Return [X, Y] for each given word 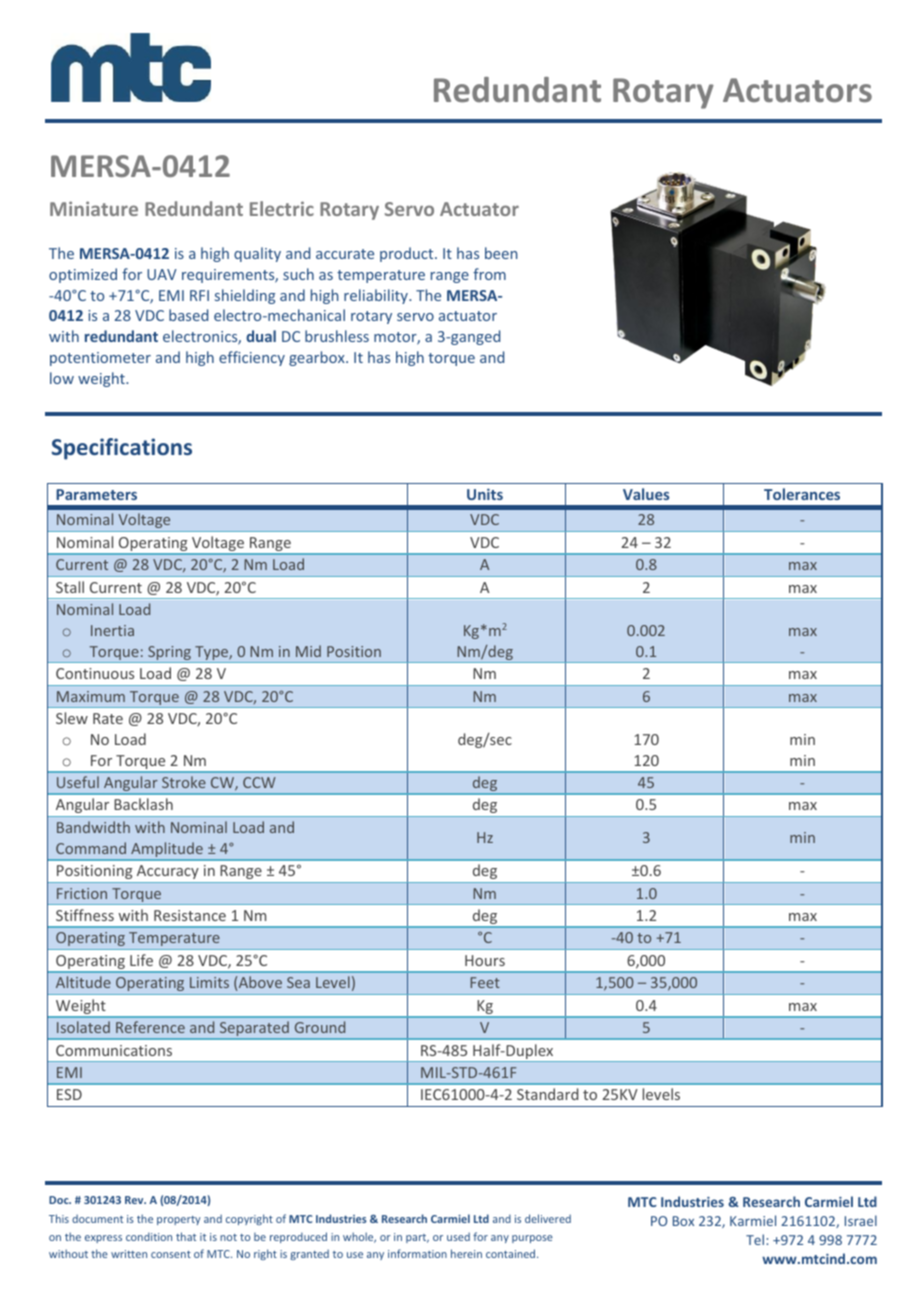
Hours [485, 960]
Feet [485, 982]
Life [141, 960]
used [458, 1236]
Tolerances [802, 494]
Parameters [96, 494]
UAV [162, 274]
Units [485, 494]
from [489, 274]
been [501, 253]
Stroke [184, 782]
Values [646, 494]
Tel [755, 1239]
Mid [308, 651]
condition [149, 1236]
